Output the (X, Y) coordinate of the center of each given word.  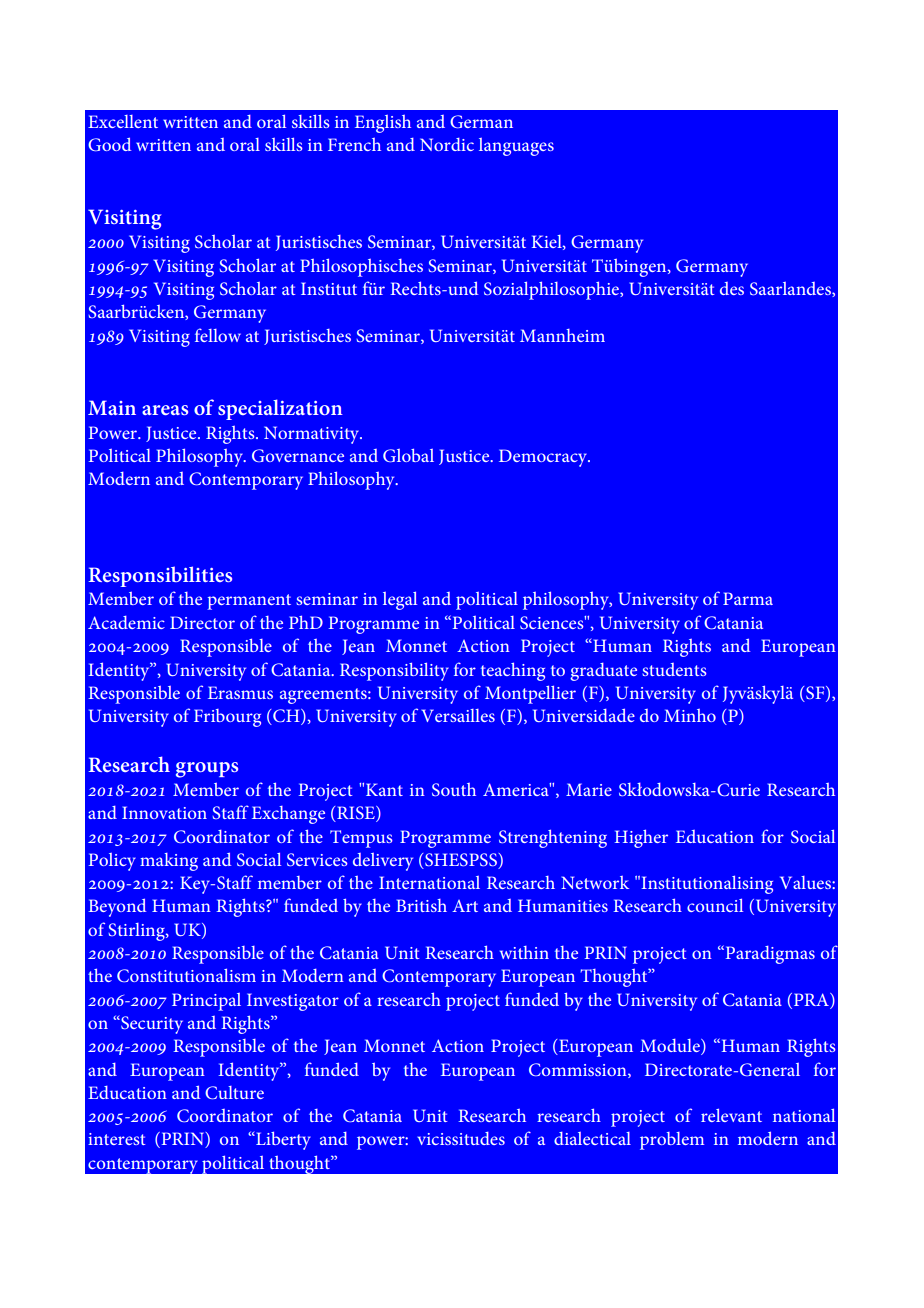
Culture (234, 1093)
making (169, 862)
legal (400, 600)
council (715, 905)
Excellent (123, 121)
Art (465, 906)
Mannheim (562, 335)
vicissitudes (461, 1138)
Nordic (447, 144)
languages (516, 147)
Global (408, 455)
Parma (748, 598)
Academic (126, 622)
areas (165, 410)
